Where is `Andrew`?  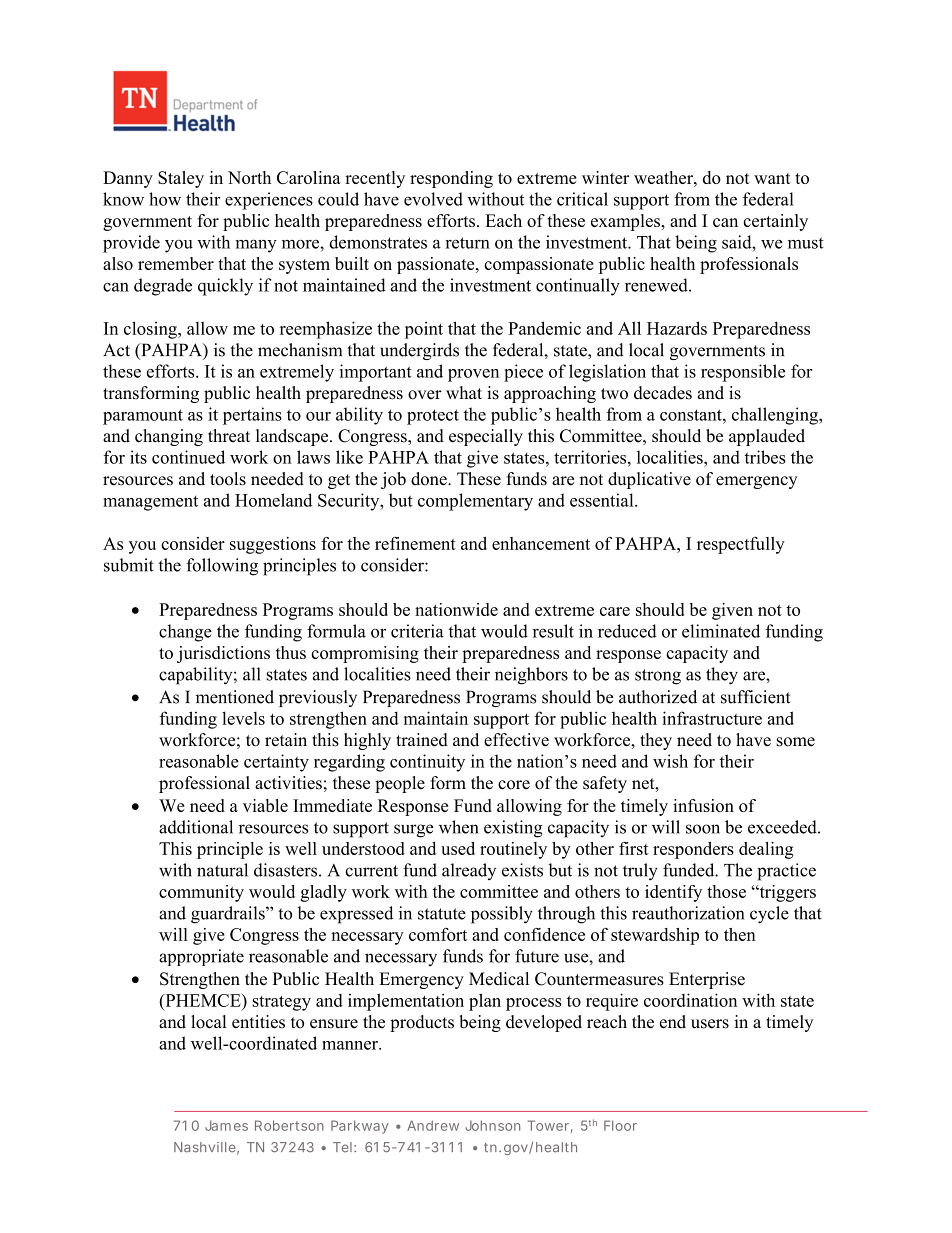 Andrew is located at coordinates (433, 1125).
